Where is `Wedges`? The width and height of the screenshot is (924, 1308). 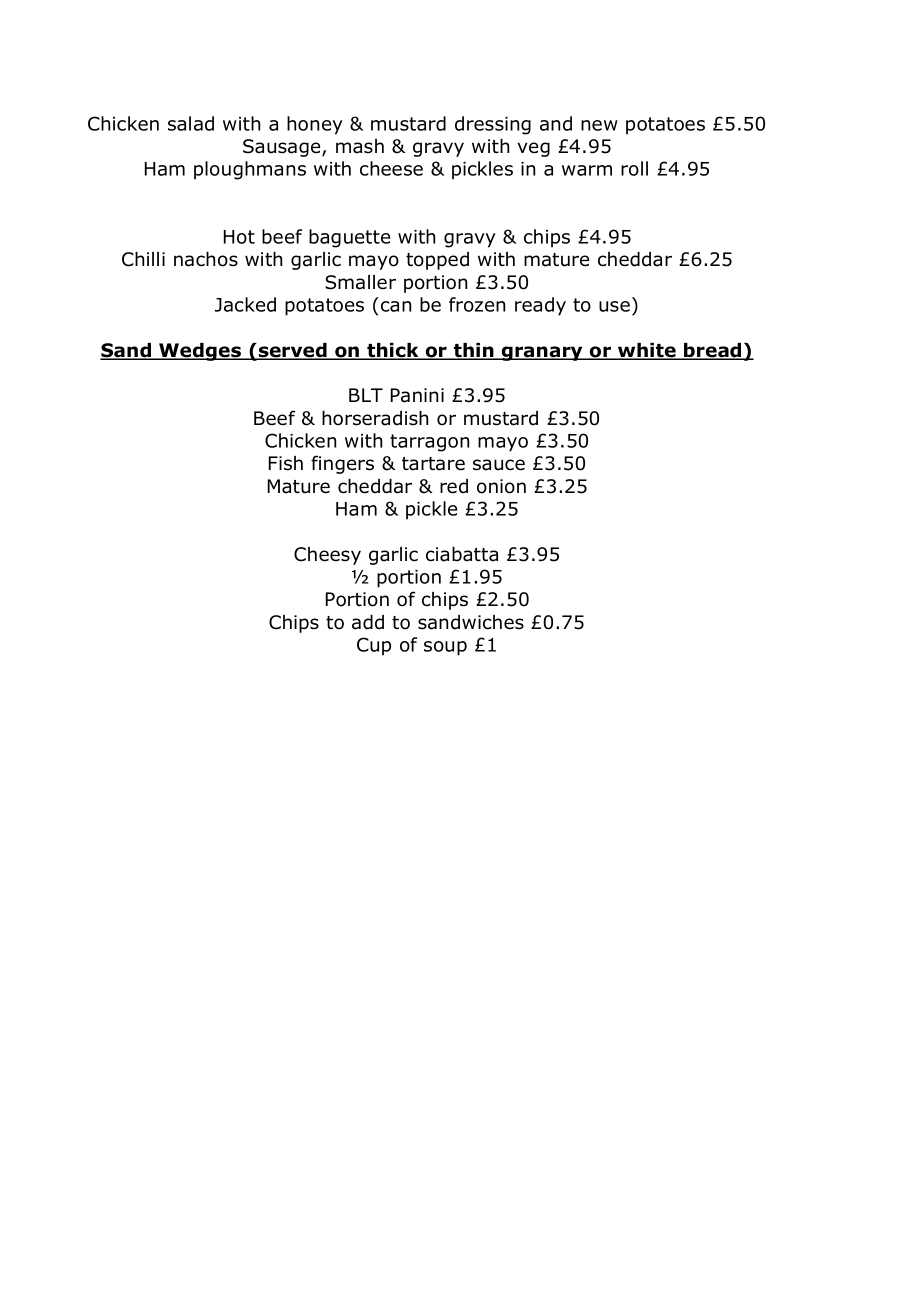
Wedges is located at coordinates (200, 352).
